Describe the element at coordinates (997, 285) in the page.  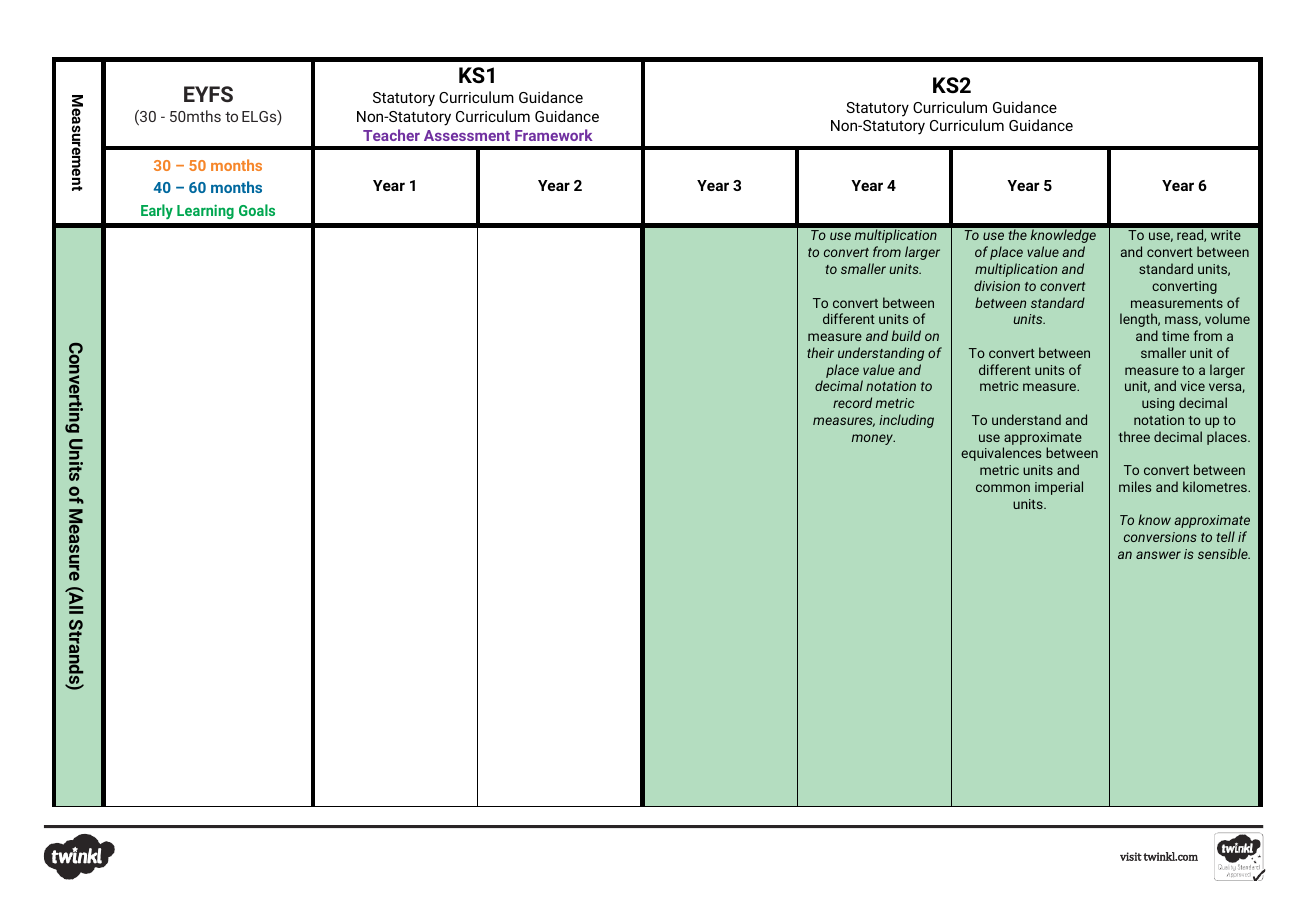
I see `division` at that location.
